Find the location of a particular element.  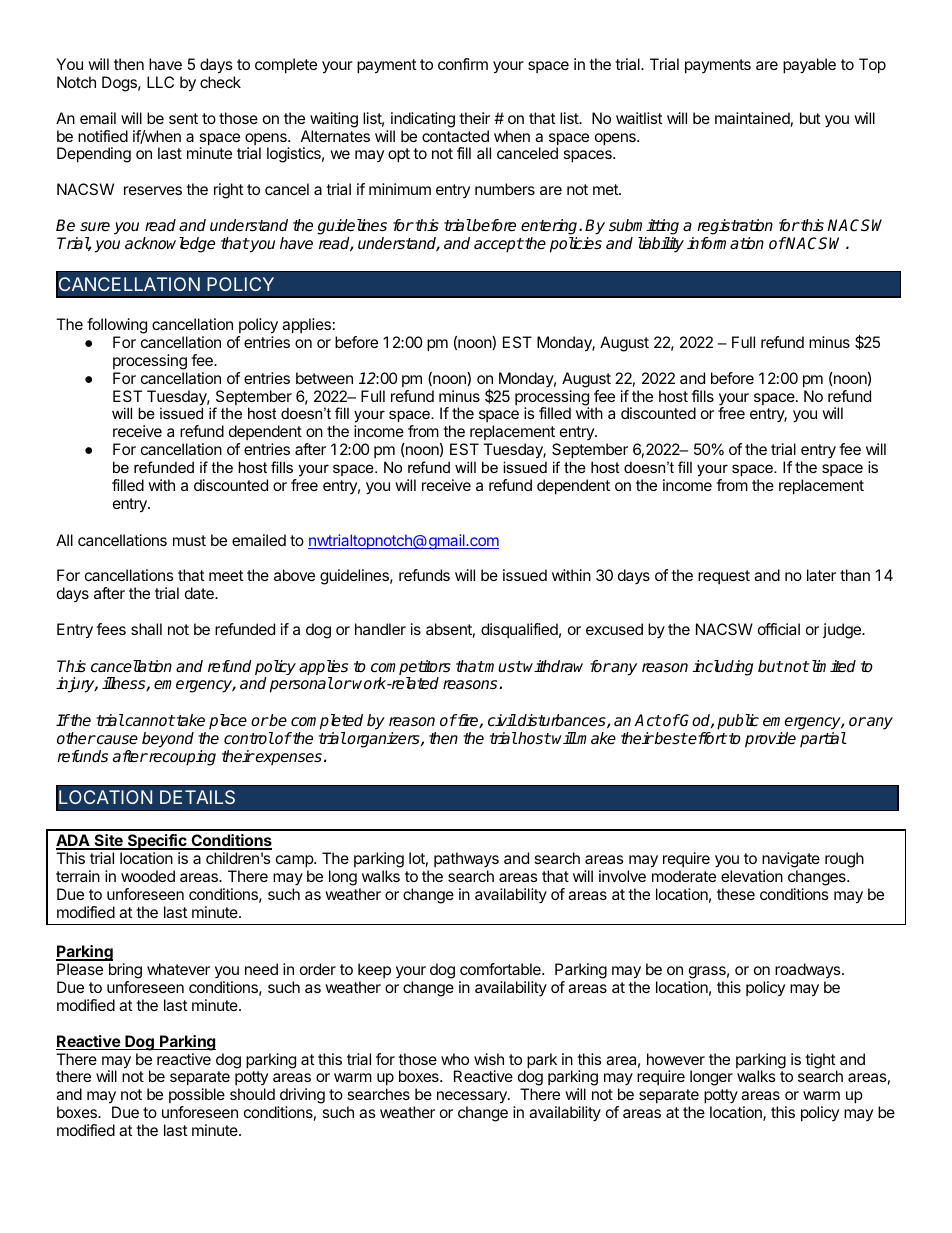

between is located at coordinates (324, 378).
